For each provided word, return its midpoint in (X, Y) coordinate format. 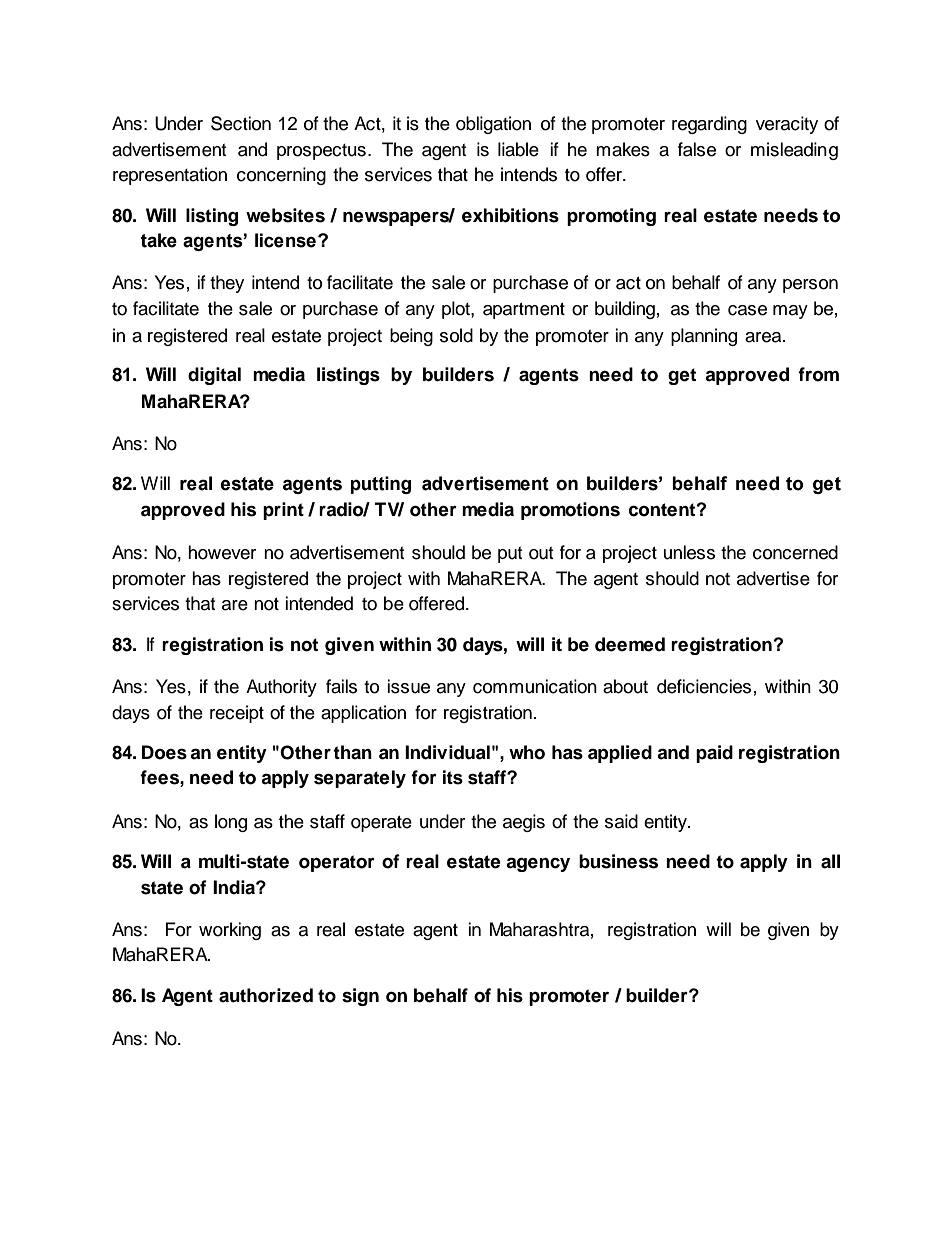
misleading (794, 151)
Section (241, 123)
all (830, 861)
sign (360, 997)
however (222, 552)
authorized (266, 995)
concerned (795, 552)
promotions (570, 511)
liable (518, 149)
